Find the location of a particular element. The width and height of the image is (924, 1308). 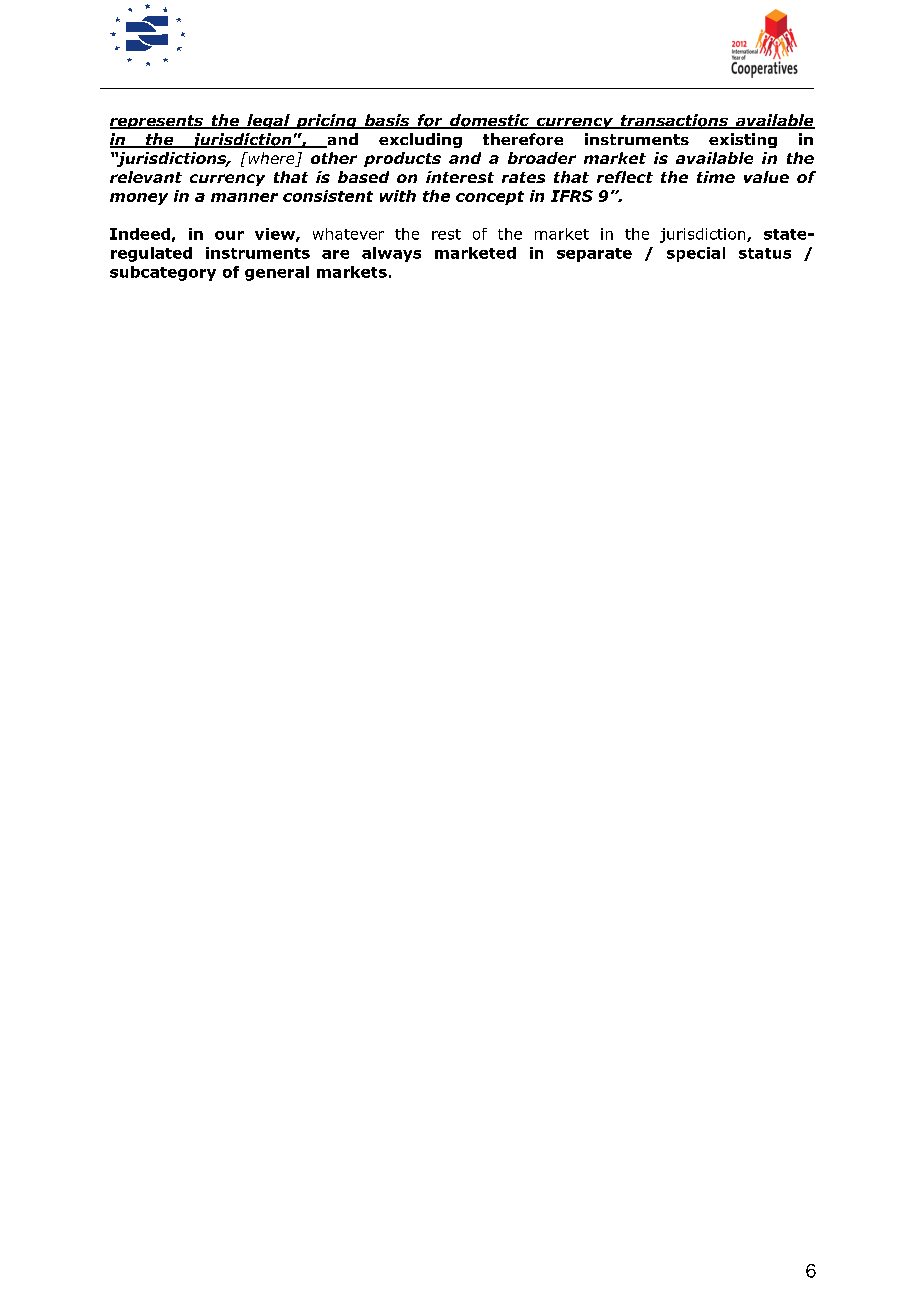

relevant is located at coordinates (146, 177).
